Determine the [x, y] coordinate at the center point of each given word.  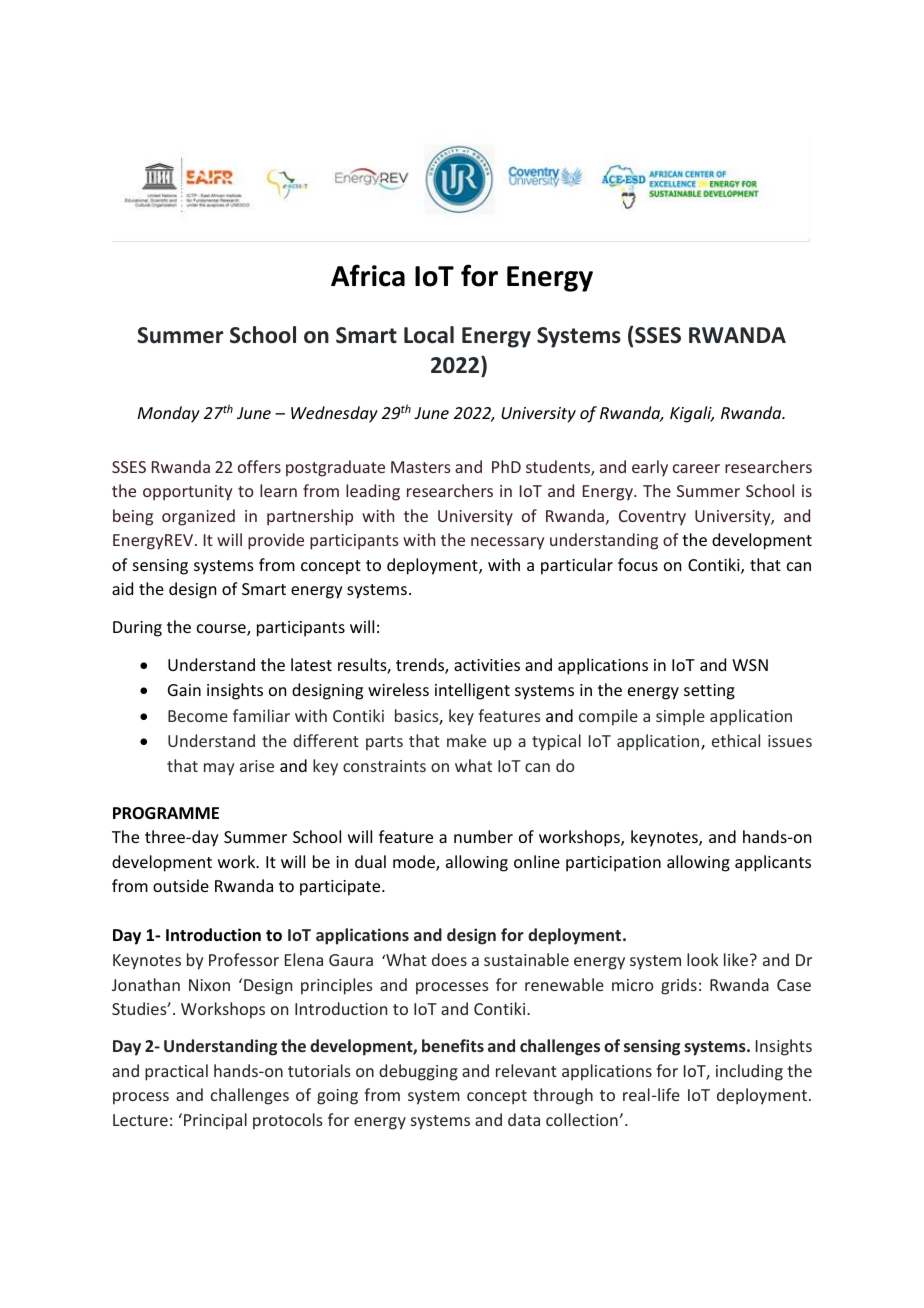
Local [429, 335]
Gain [184, 690]
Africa [368, 275]
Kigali [692, 414]
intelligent [472, 691]
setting [709, 692]
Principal [215, 1121]
